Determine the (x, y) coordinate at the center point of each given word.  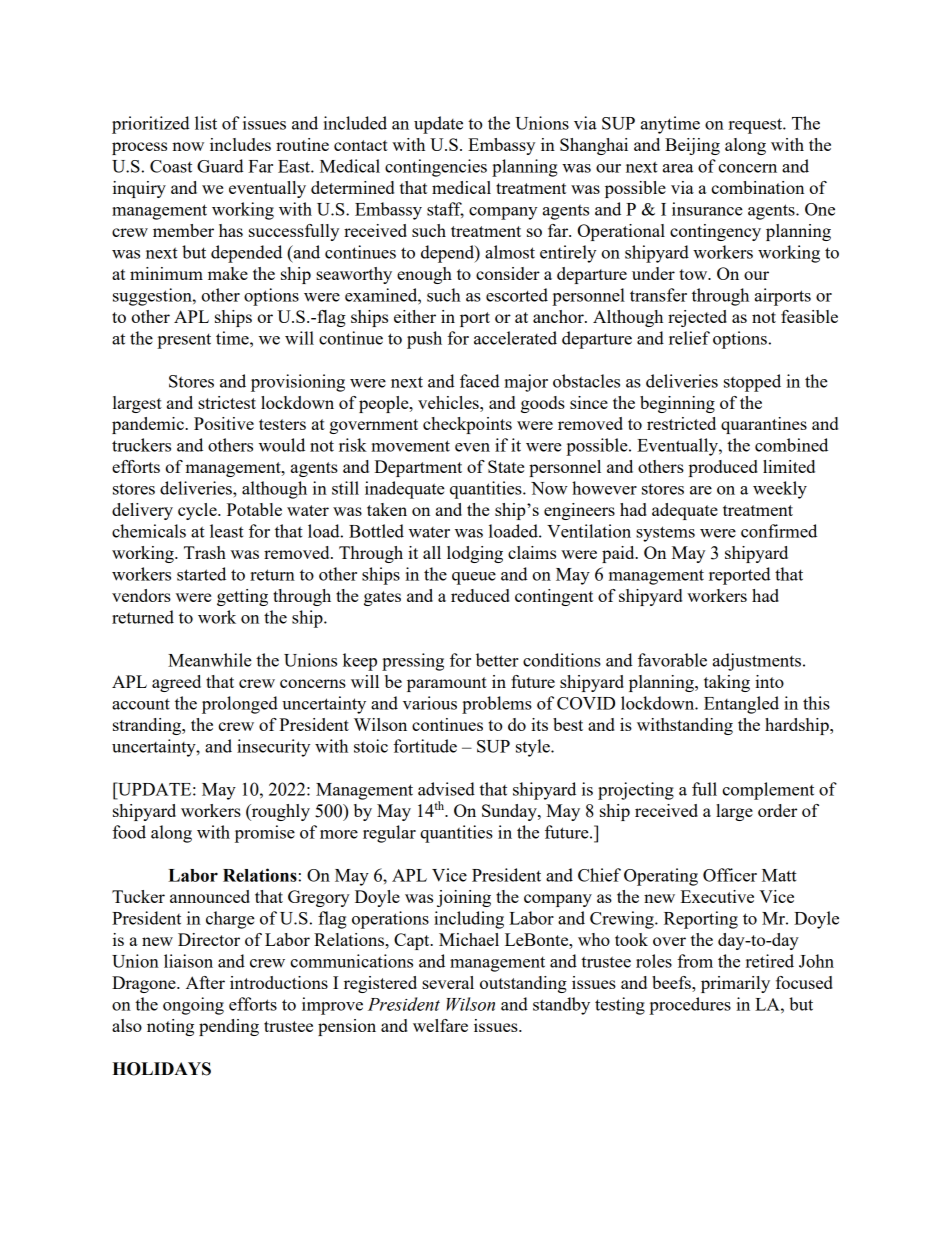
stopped (752, 383)
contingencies (436, 168)
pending (229, 1027)
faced (480, 381)
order (777, 810)
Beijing (692, 146)
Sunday (510, 812)
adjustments (758, 662)
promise (265, 834)
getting (242, 597)
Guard (220, 166)
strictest (227, 402)
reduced (480, 595)
